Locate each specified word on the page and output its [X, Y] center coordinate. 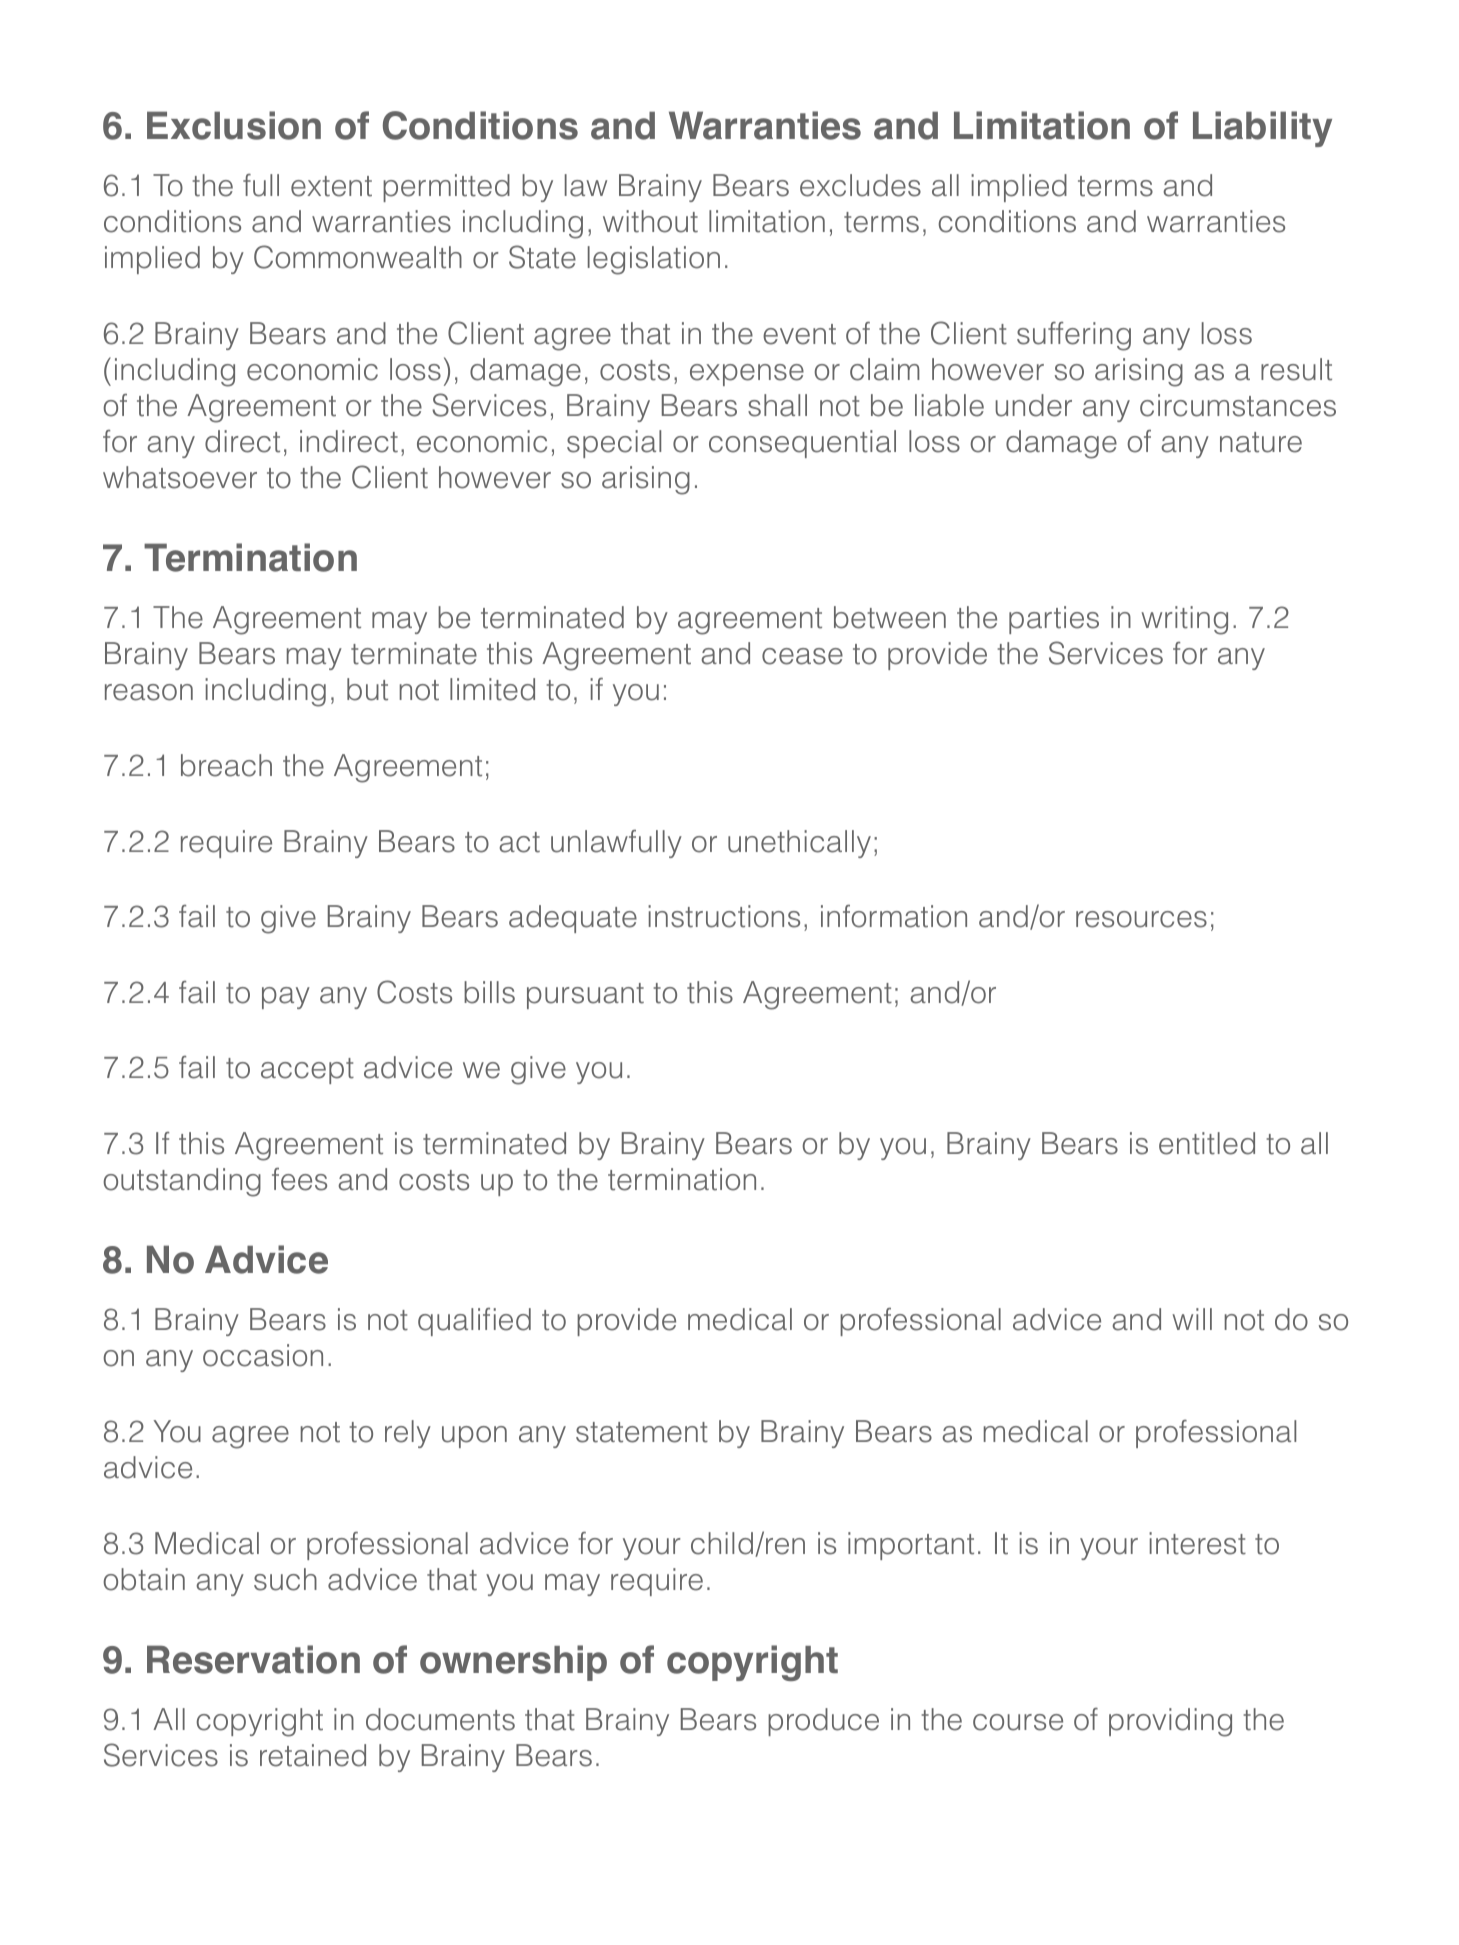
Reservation [253, 1659]
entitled [1207, 1143]
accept [307, 1071]
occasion [263, 1355]
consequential [802, 444]
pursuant [585, 996]
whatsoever [180, 477]
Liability [1262, 129]
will [1192, 1319]
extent [331, 186]
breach [226, 765]
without [650, 221]
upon [474, 1437]
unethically [799, 844]
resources [1141, 919]
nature [1261, 442]
